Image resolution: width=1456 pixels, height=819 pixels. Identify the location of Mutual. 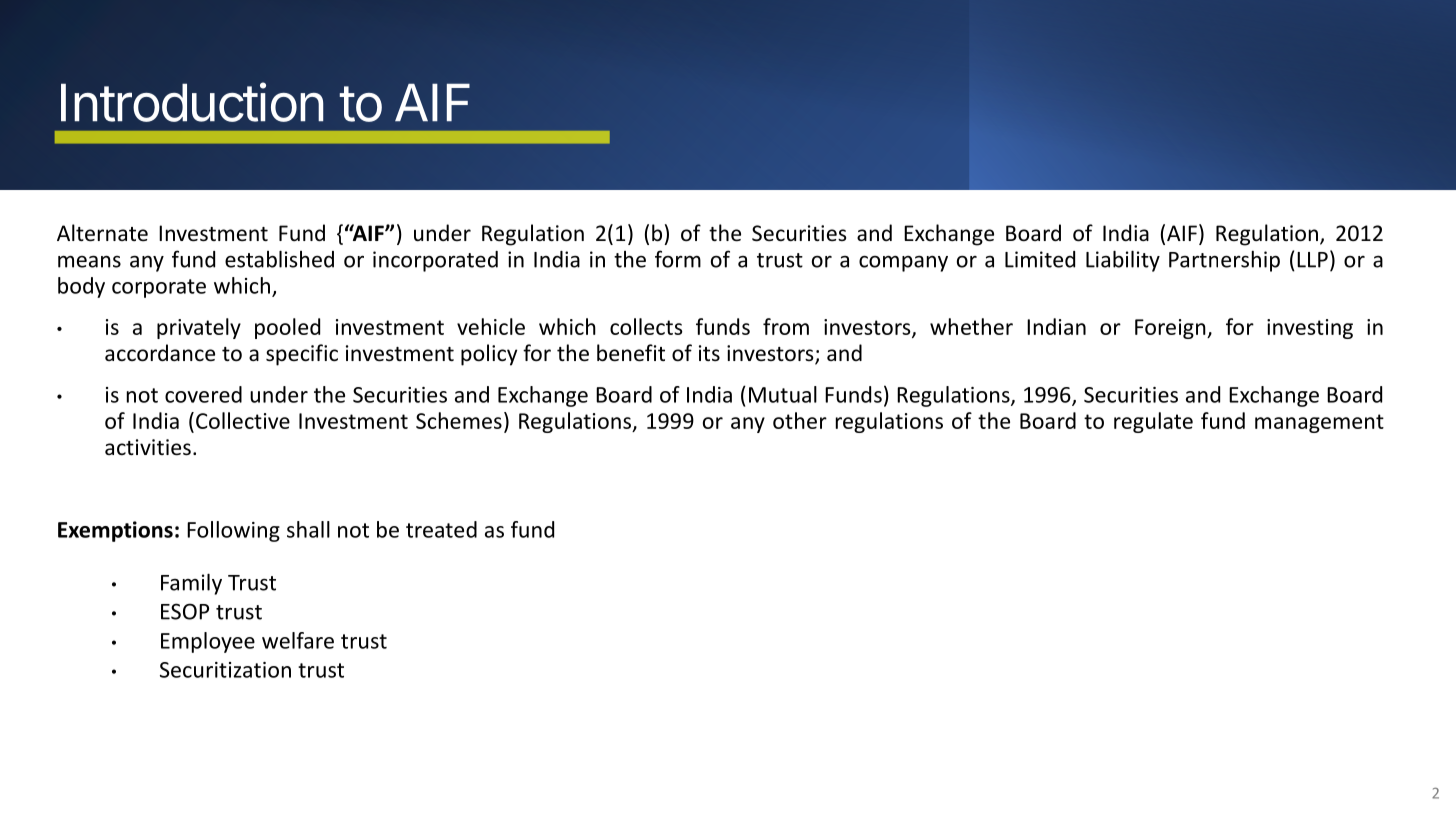
(783, 394).
